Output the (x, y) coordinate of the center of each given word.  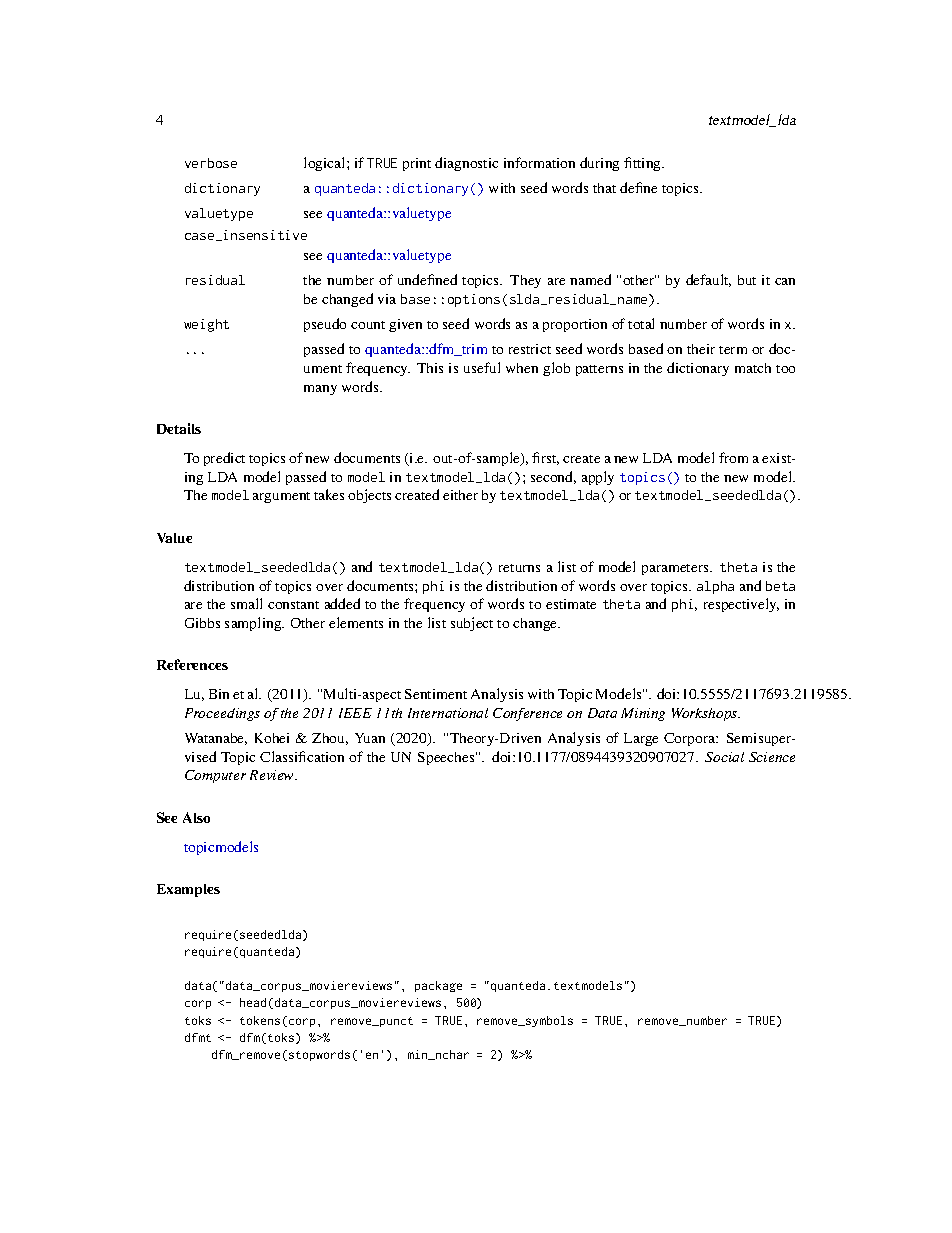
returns (519, 568)
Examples (188, 890)
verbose (211, 163)
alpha (715, 587)
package (438, 986)
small (246, 603)
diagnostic (466, 164)
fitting (644, 164)
